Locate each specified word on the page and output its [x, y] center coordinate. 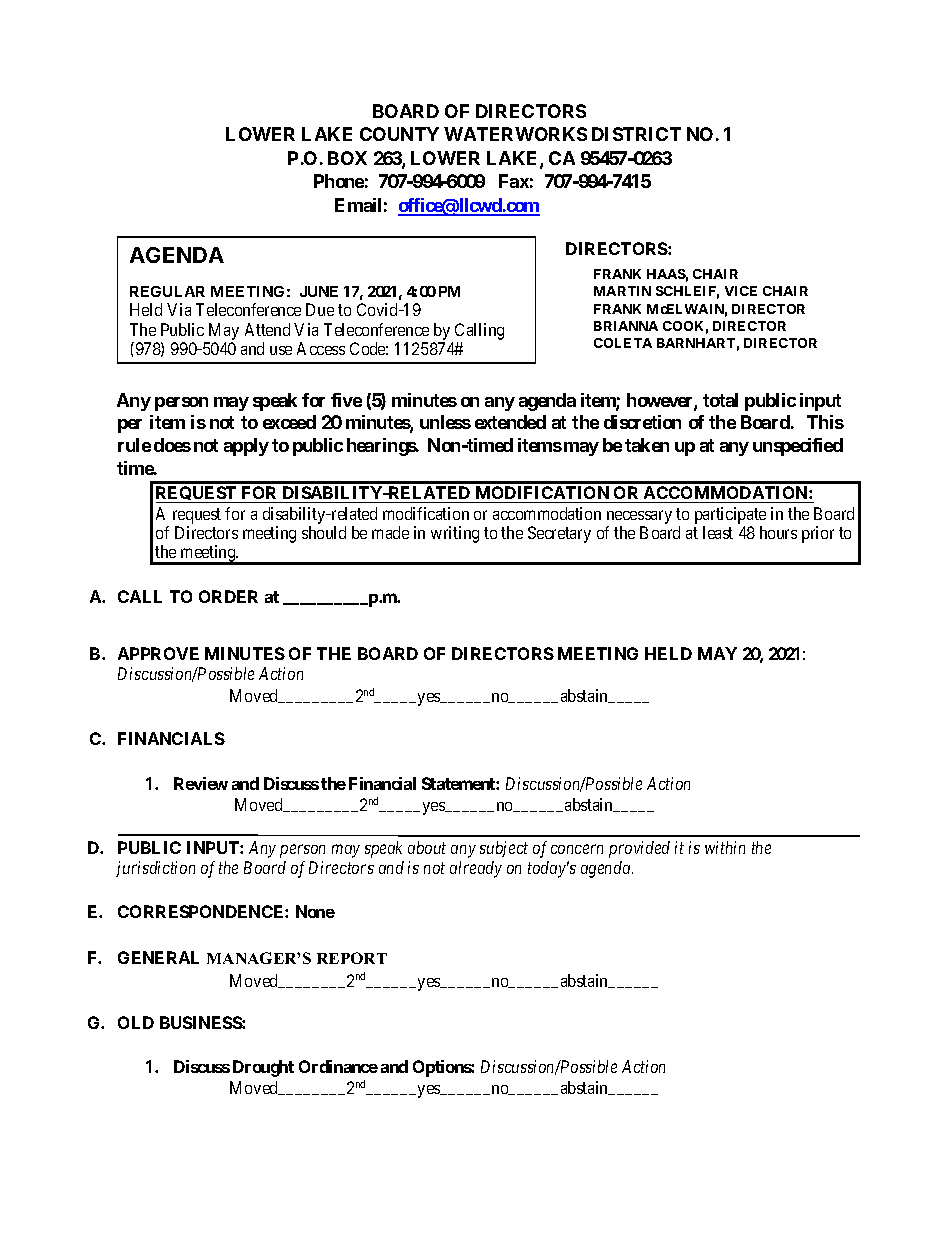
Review [201, 783]
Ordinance [338, 1066]
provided [639, 849]
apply [246, 447]
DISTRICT [636, 134]
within [725, 847]
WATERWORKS [515, 134]
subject [504, 849]
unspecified [798, 447]
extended [510, 422]
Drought [263, 1068]
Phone [339, 181]
